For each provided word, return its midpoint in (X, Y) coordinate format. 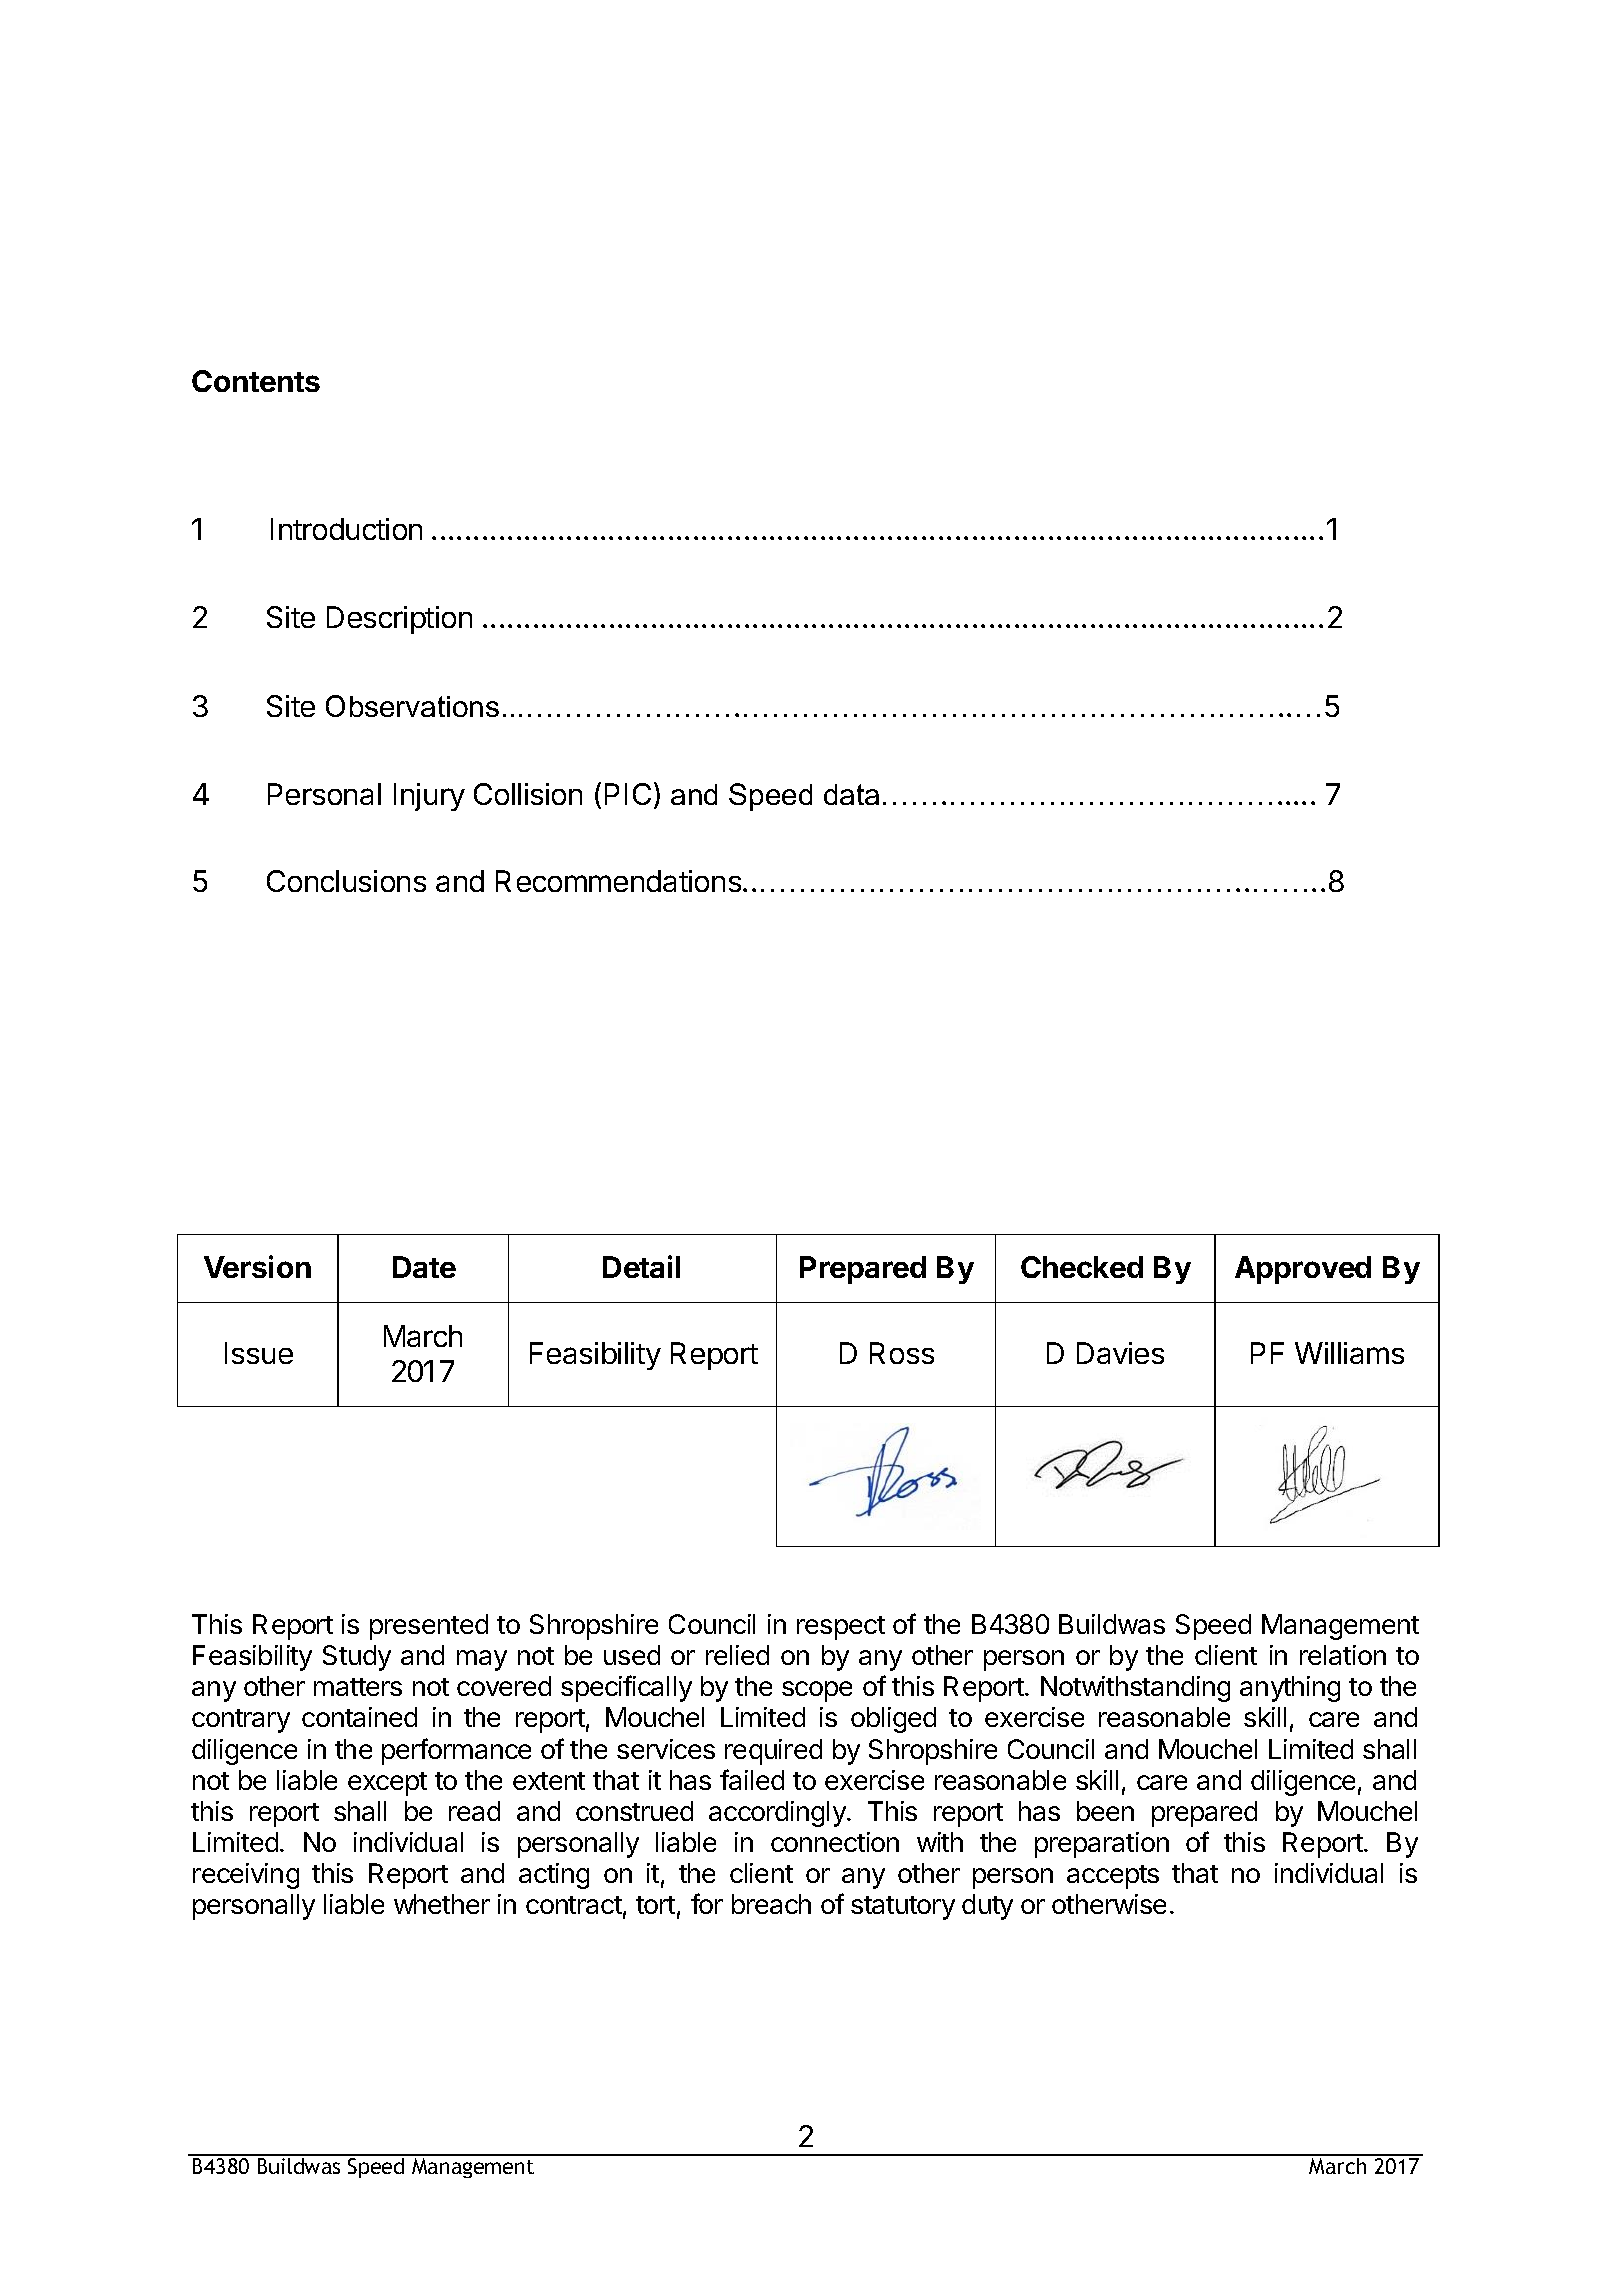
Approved (1303, 1270)
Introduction (346, 529)
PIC (628, 794)
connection (835, 1842)
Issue (259, 1353)
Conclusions (346, 881)
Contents (256, 381)
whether (442, 1904)
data (851, 794)
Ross (902, 1353)
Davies (1120, 1353)
